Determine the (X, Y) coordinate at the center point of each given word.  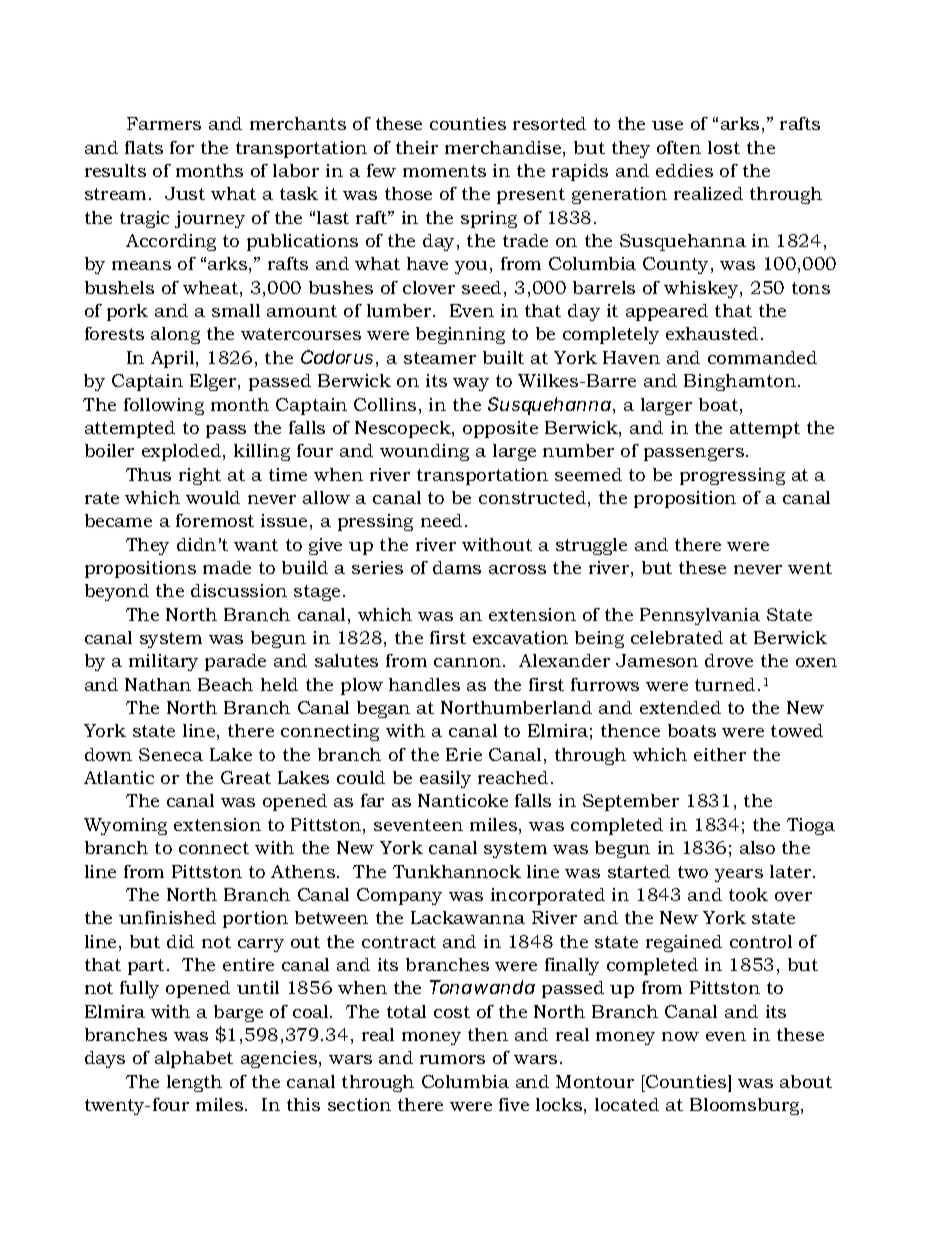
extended (680, 707)
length (194, 1083)
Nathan (158, 684)
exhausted (712, 333)
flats (144, 147)
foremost (215, 520)
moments (444, 171)
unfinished (167, 917)
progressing (732, 476)
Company (399, 896)
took (748, 894)
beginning (460, 335)
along (175, 335)
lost (724, 147)
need (441, 520)
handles (424, 684)
